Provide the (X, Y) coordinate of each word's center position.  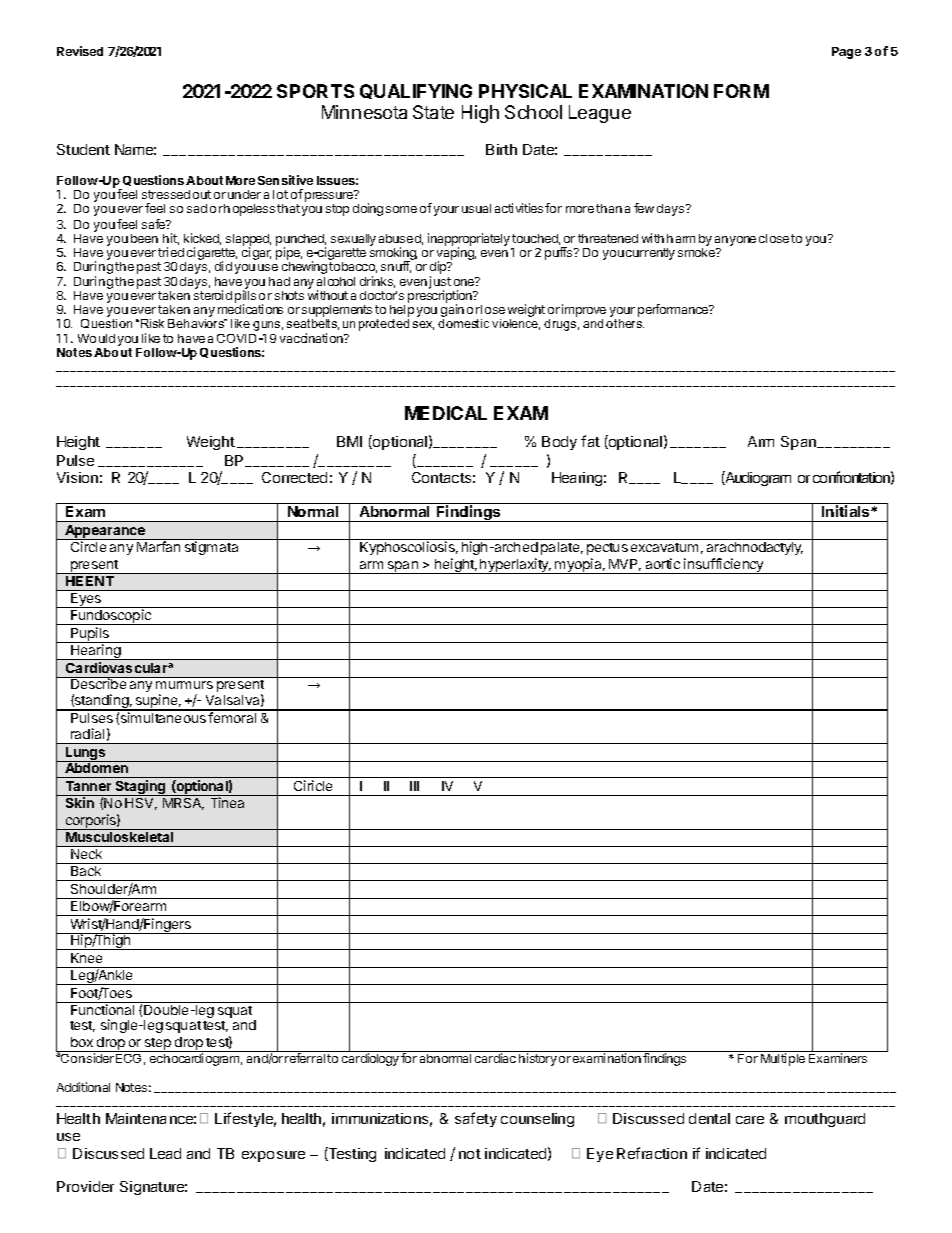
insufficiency (723, 566)
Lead (165, 1153)
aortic (663, 563)
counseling (537, 1120)
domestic (463, 323)
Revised (80, 51)
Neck (87, 852)
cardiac (495, 1058)
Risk (152, 323)
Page (846, 53)
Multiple (783, 1059)
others (625, 323)
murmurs (184, 685)
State (433, 112)
